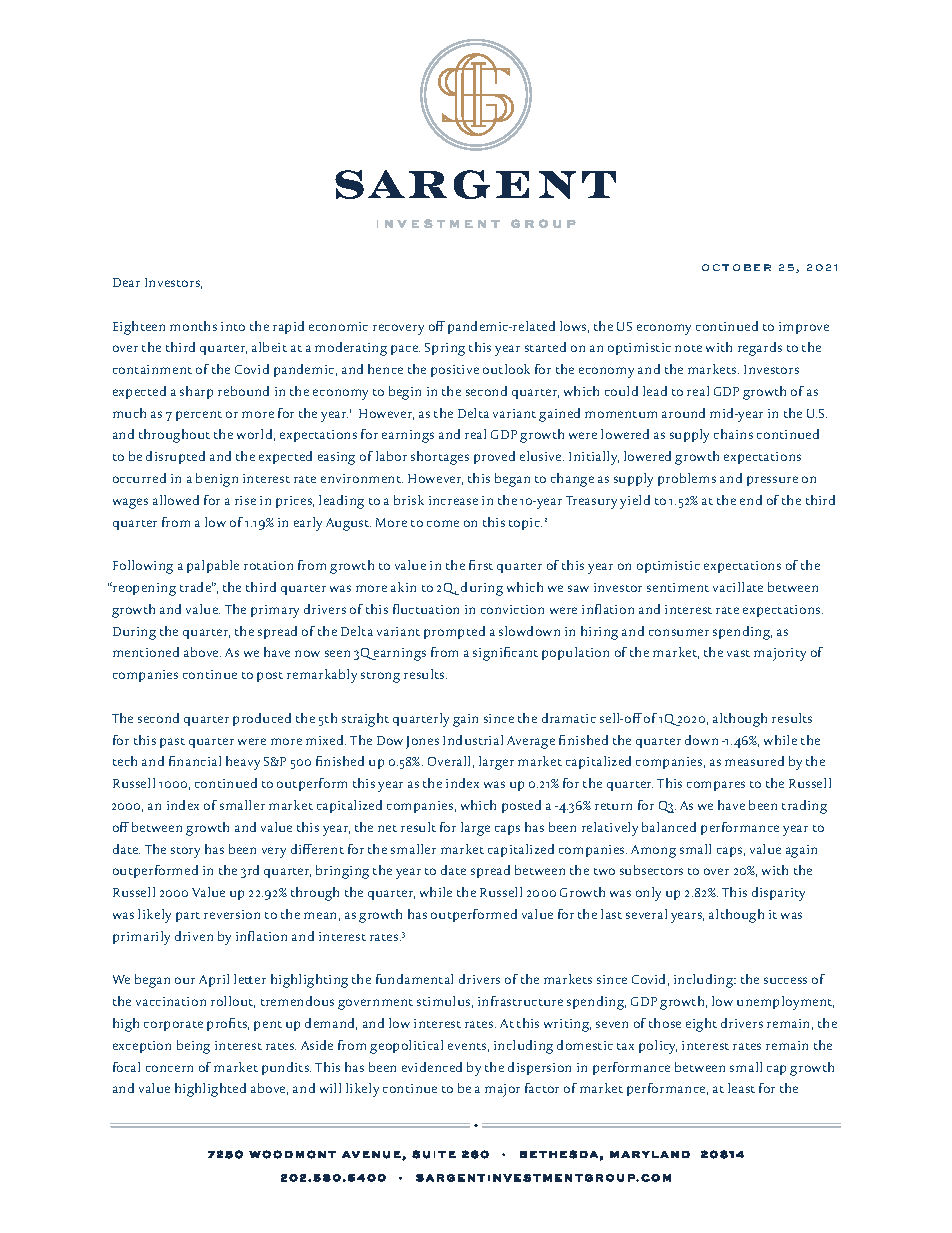 This screenshot has width=952, height=1233. What do you see at coordinates (481, 565) in the screenshot?
I see `first` at bounding box center [481, 565].
